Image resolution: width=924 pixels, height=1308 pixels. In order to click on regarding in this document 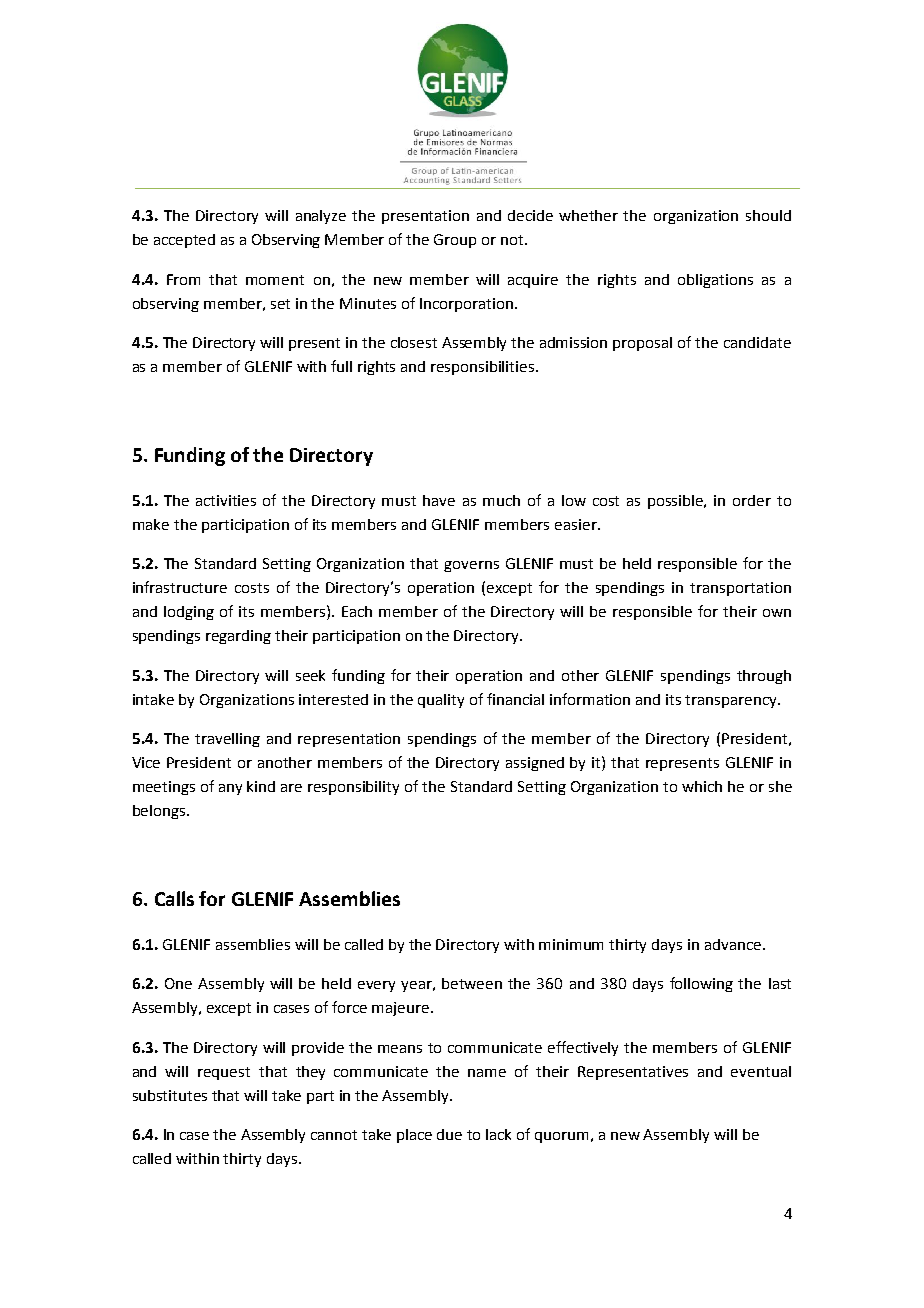, I will do `click(238, 637)`.
